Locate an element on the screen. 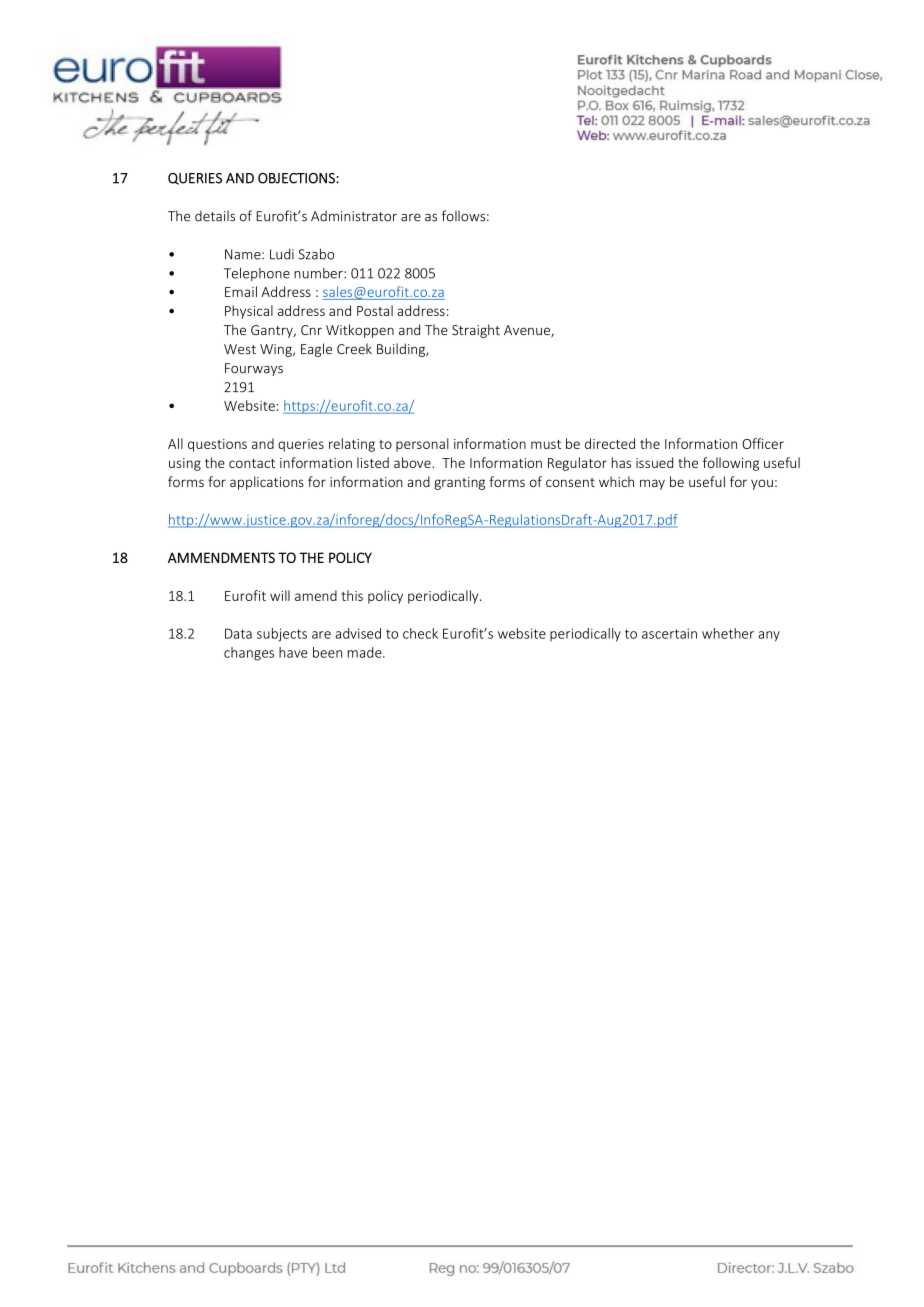 This screenshot has height=1307, width=924. personal is located at coordinates (422, 445).
